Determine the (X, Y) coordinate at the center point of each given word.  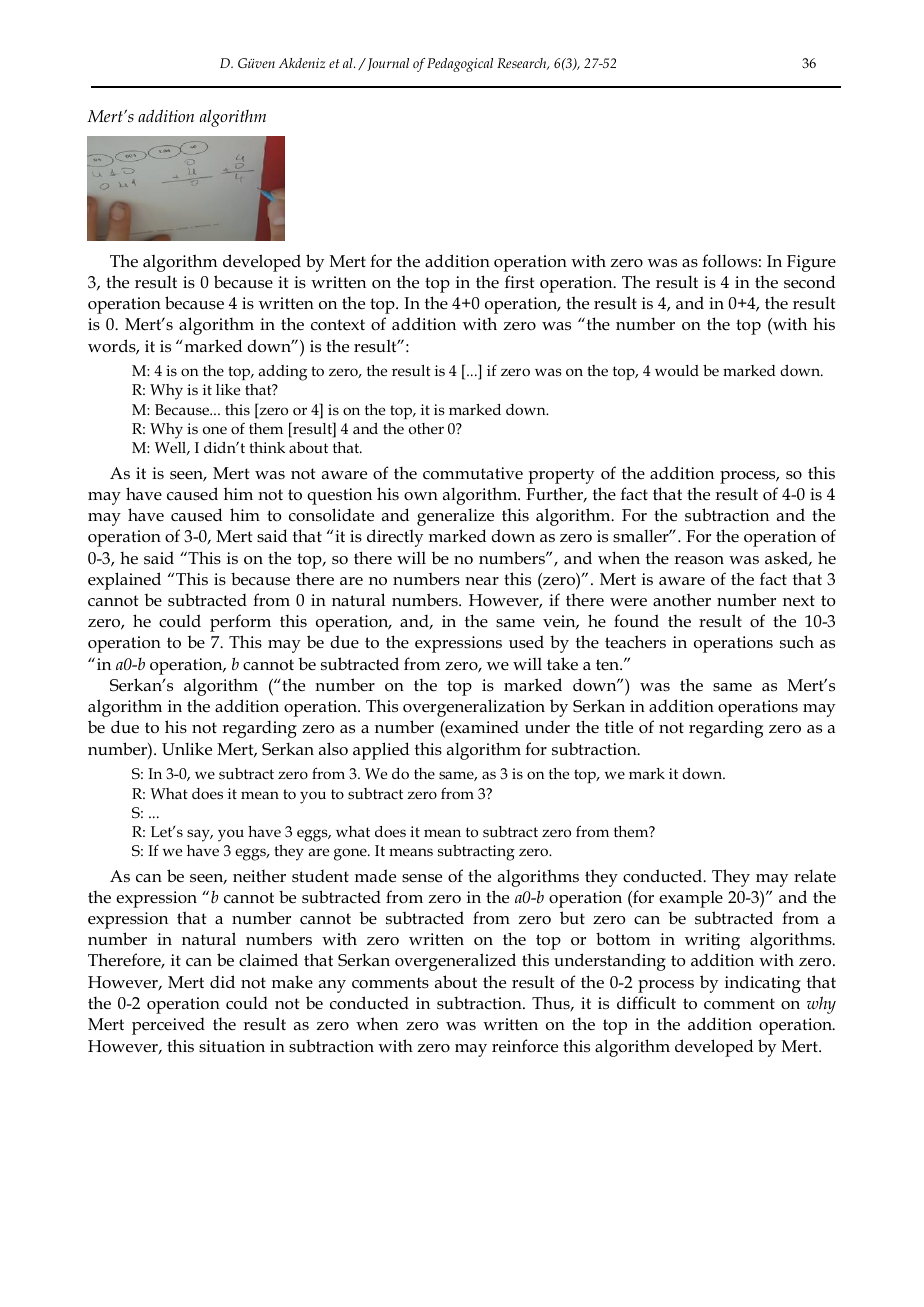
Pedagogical (460, 65)
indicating (763, 984)
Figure (811, 263)
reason (699, 560)
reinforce (525, 1046)
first (519, 281)
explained (124, 581)
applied (381, 751)
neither (259, 876)
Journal (387, 64)
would (677, 370)
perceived (168, 1026)
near (482, 581)
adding (282, 373)
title (619, 727)
